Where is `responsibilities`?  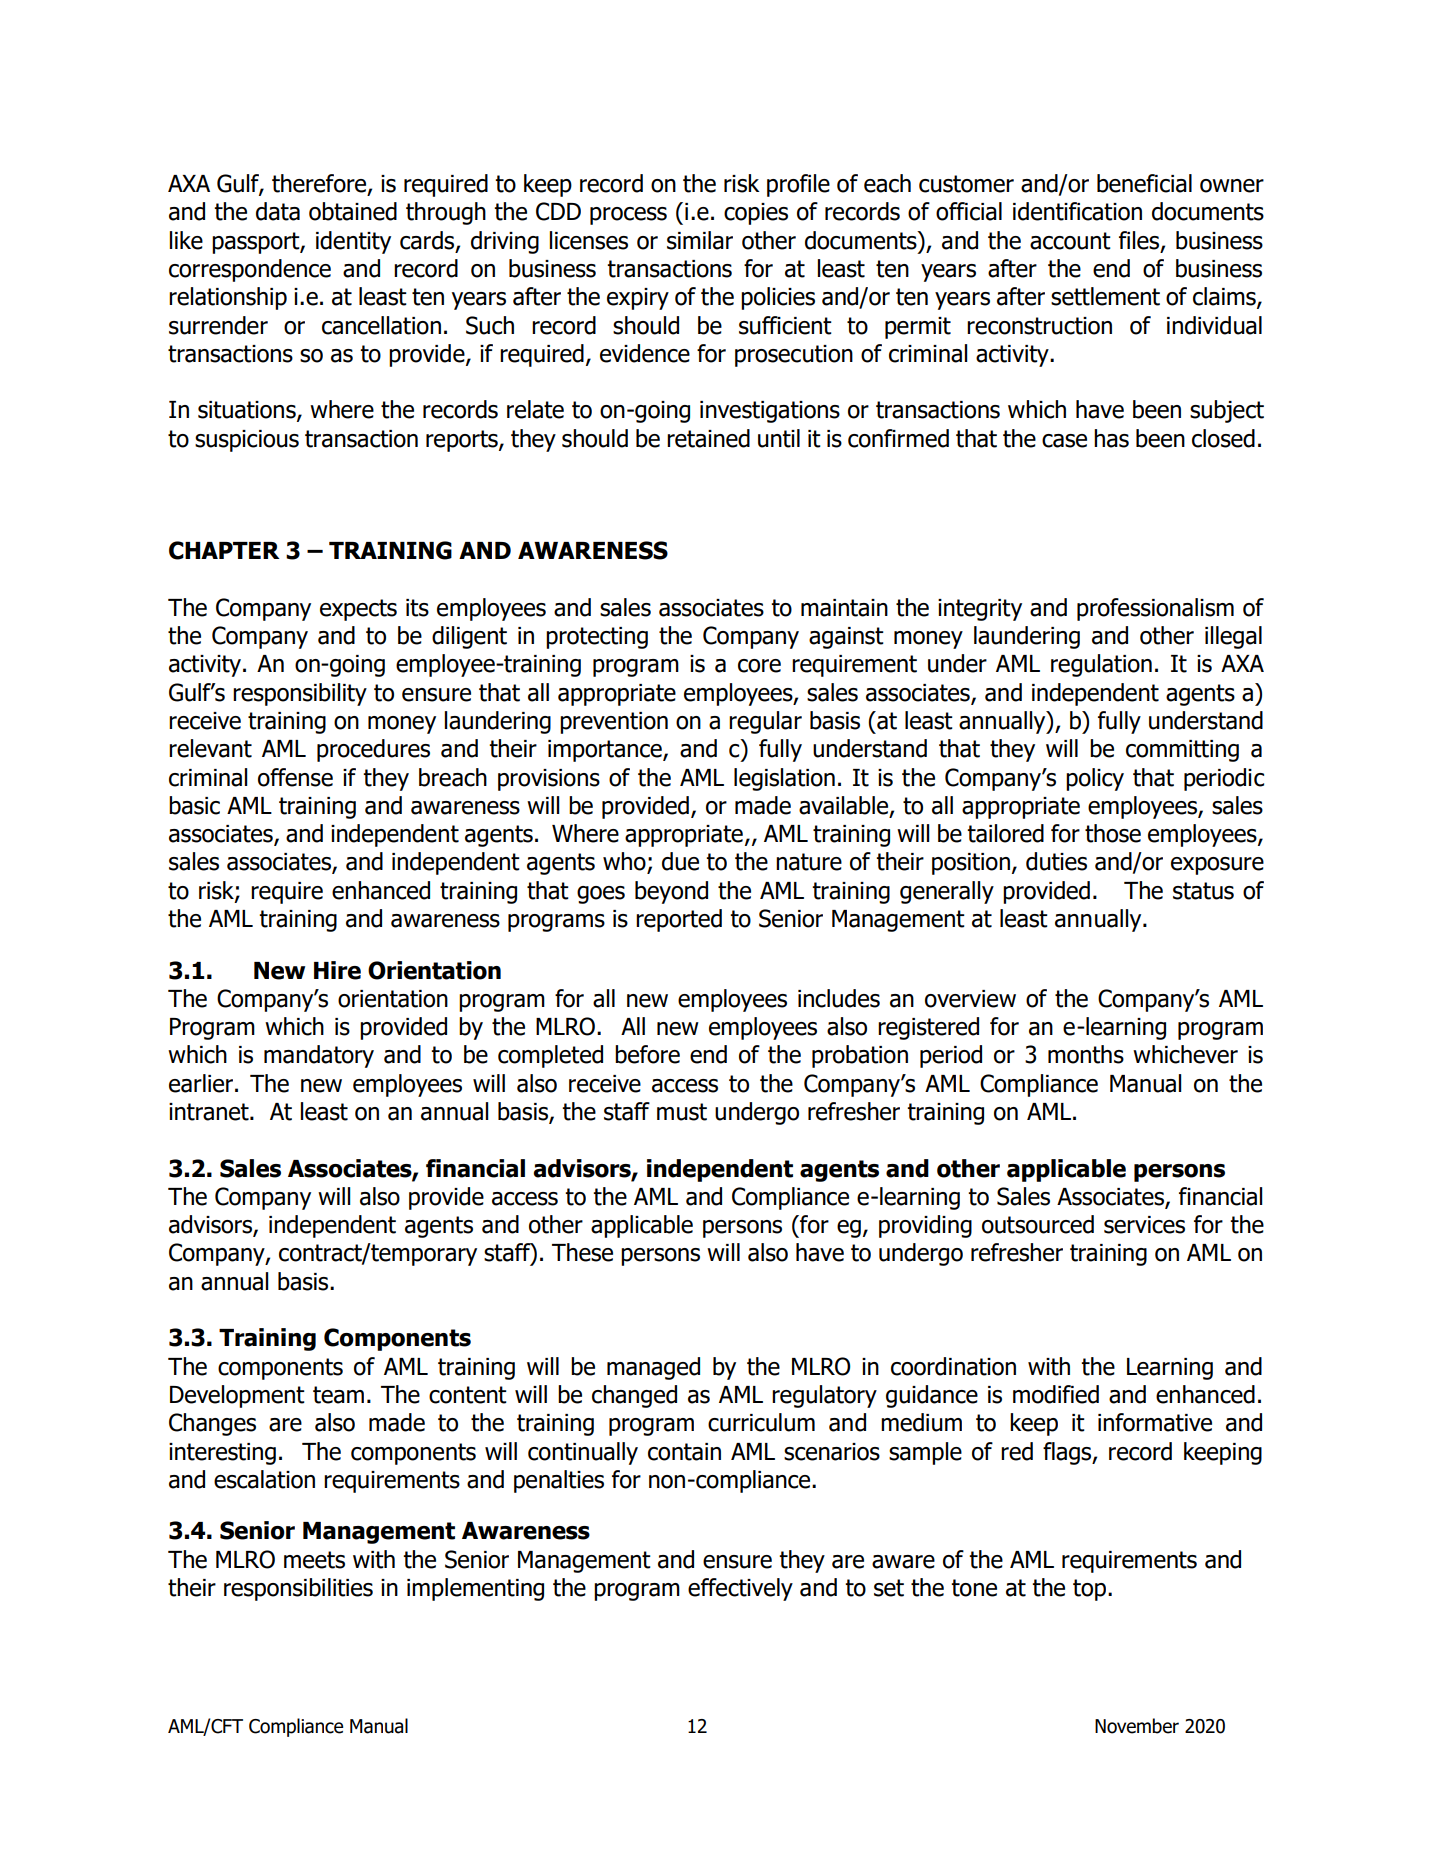
responsibilities is located at coordinates (298, 1589).
